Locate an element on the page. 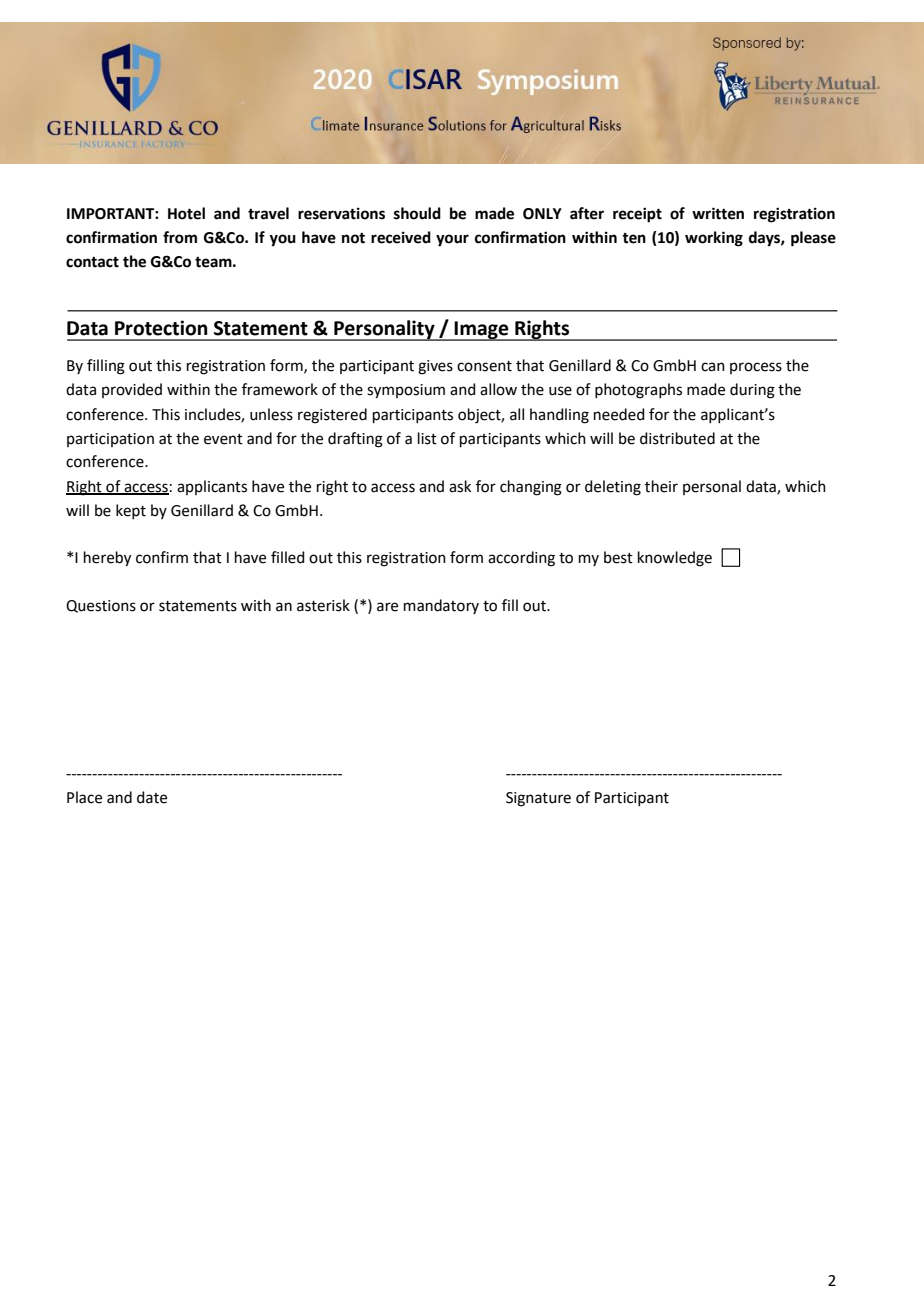 The image size is (924, 1308). Signature is located at coordinates (538, 799).
